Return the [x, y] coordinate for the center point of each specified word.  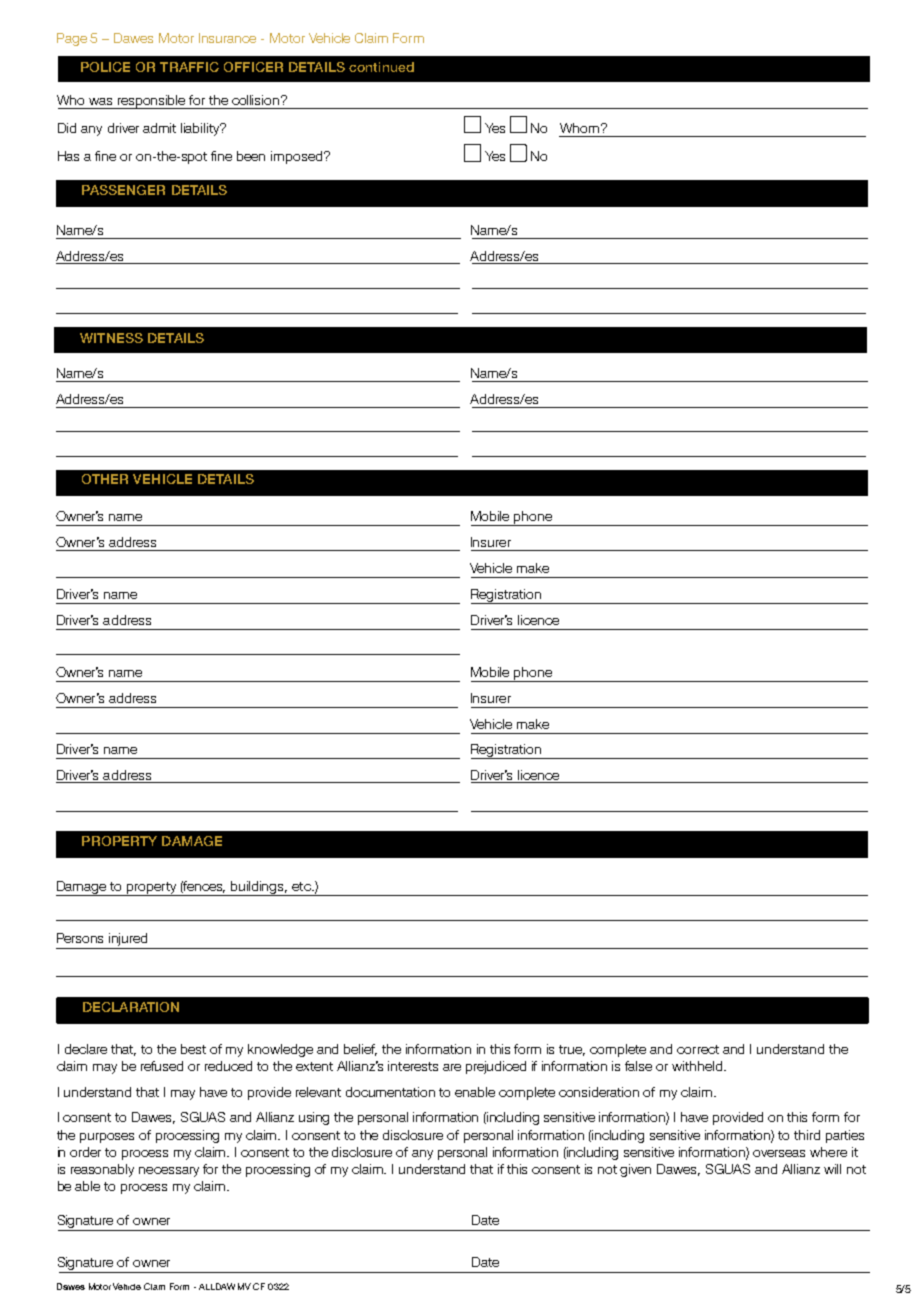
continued [381, 67]
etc [302, 886]
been [251, 156]
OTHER [105, 479]
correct [698, 1049]
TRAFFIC [189, 67]
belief [360, 1050]
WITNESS [111, 338]
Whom [579, 128]
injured [128, 939]
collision [255, 100]
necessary [169, 1172]
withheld [697, 1066]
